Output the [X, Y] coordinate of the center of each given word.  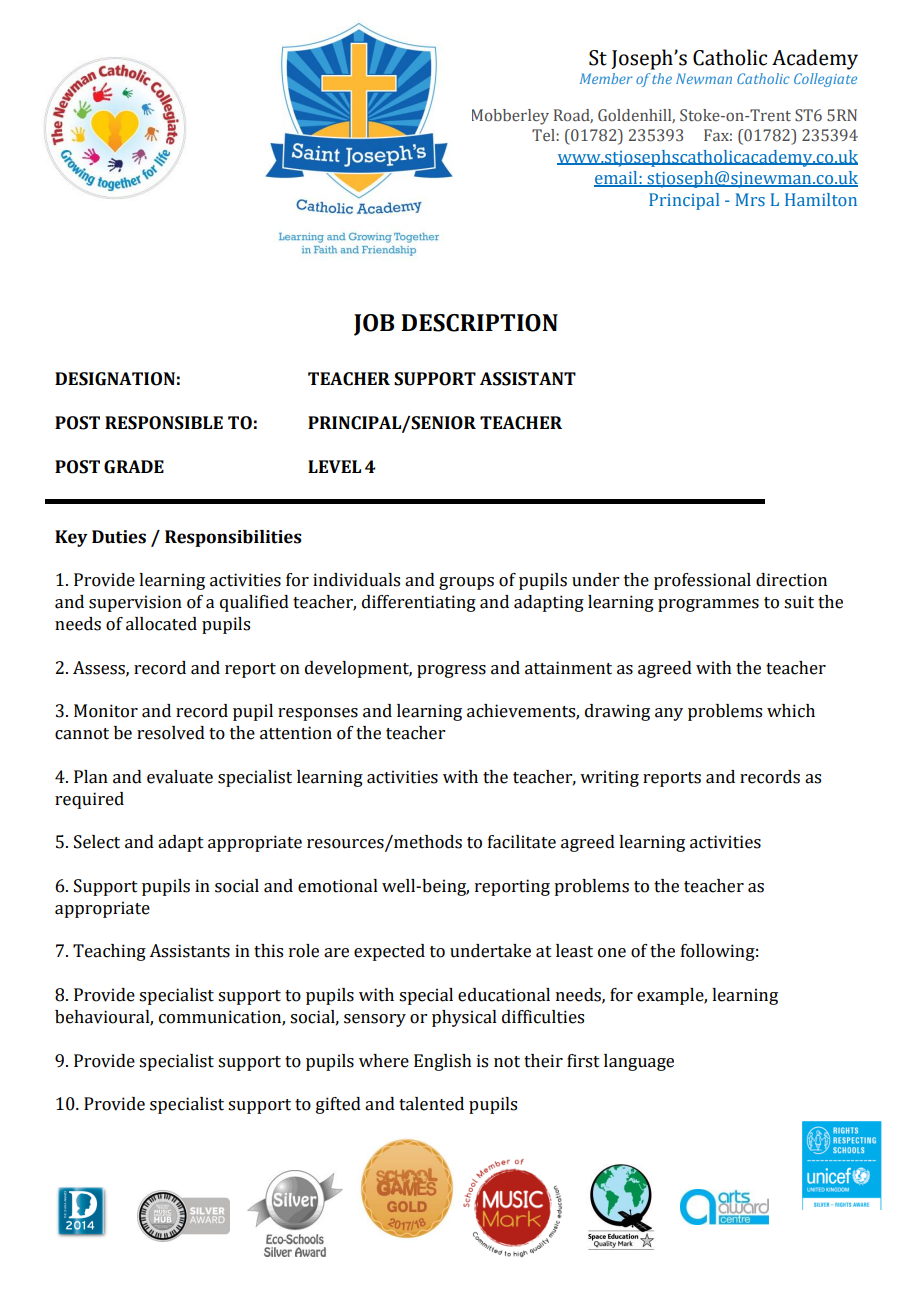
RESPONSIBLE [164, 423]
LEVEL [334, 466]
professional [702, 581]
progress [451, 671]
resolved [171, 733]
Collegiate [825, 80]
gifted [338, 1105]
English [443, 1062]
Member [606, 78]
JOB [374, 325]
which [791, 711]
